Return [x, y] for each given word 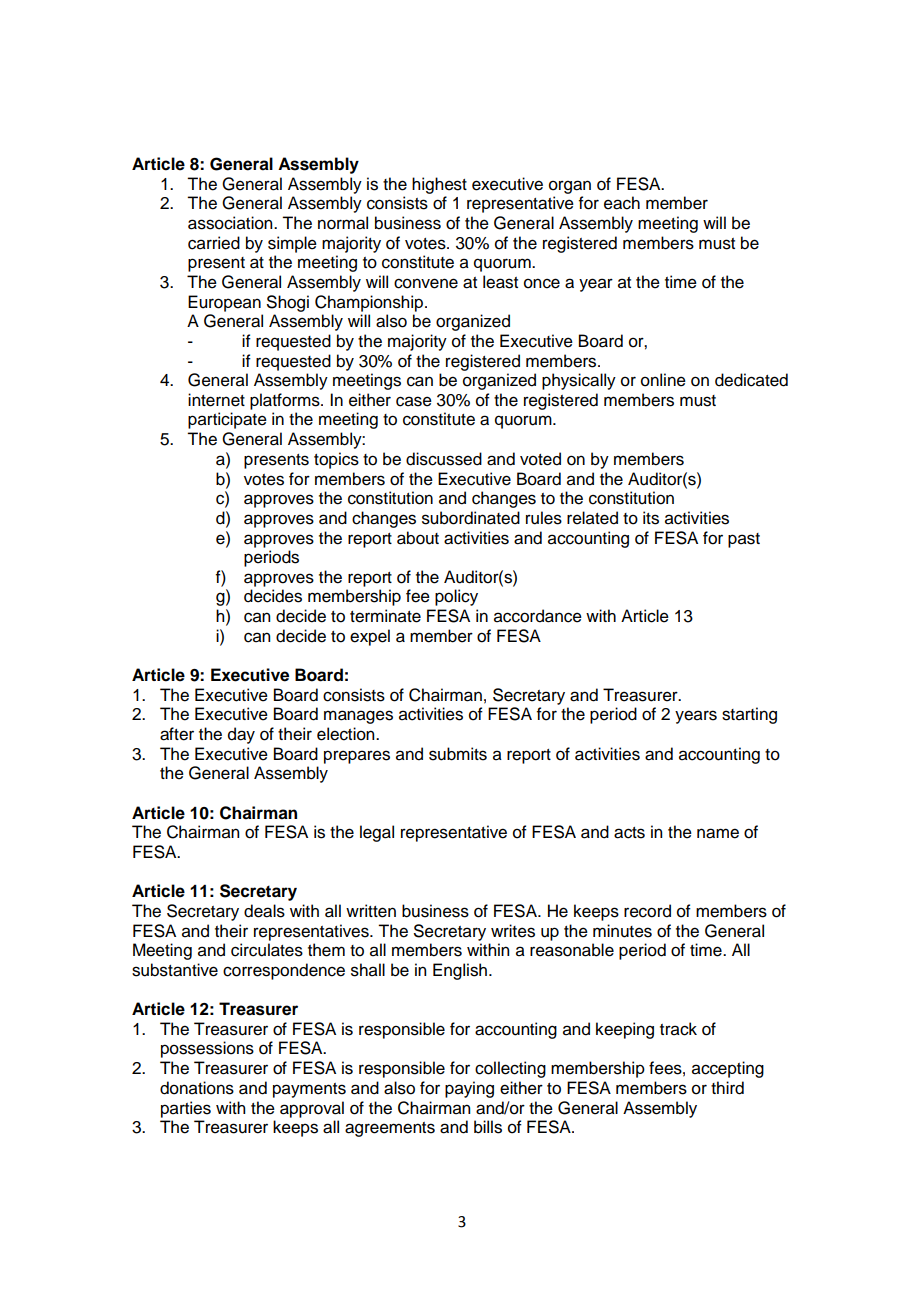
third [727, 1088]
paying [469, 1089]
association [231, 223]
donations [197, 1088]
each [622, 203]
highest [439, 185]
